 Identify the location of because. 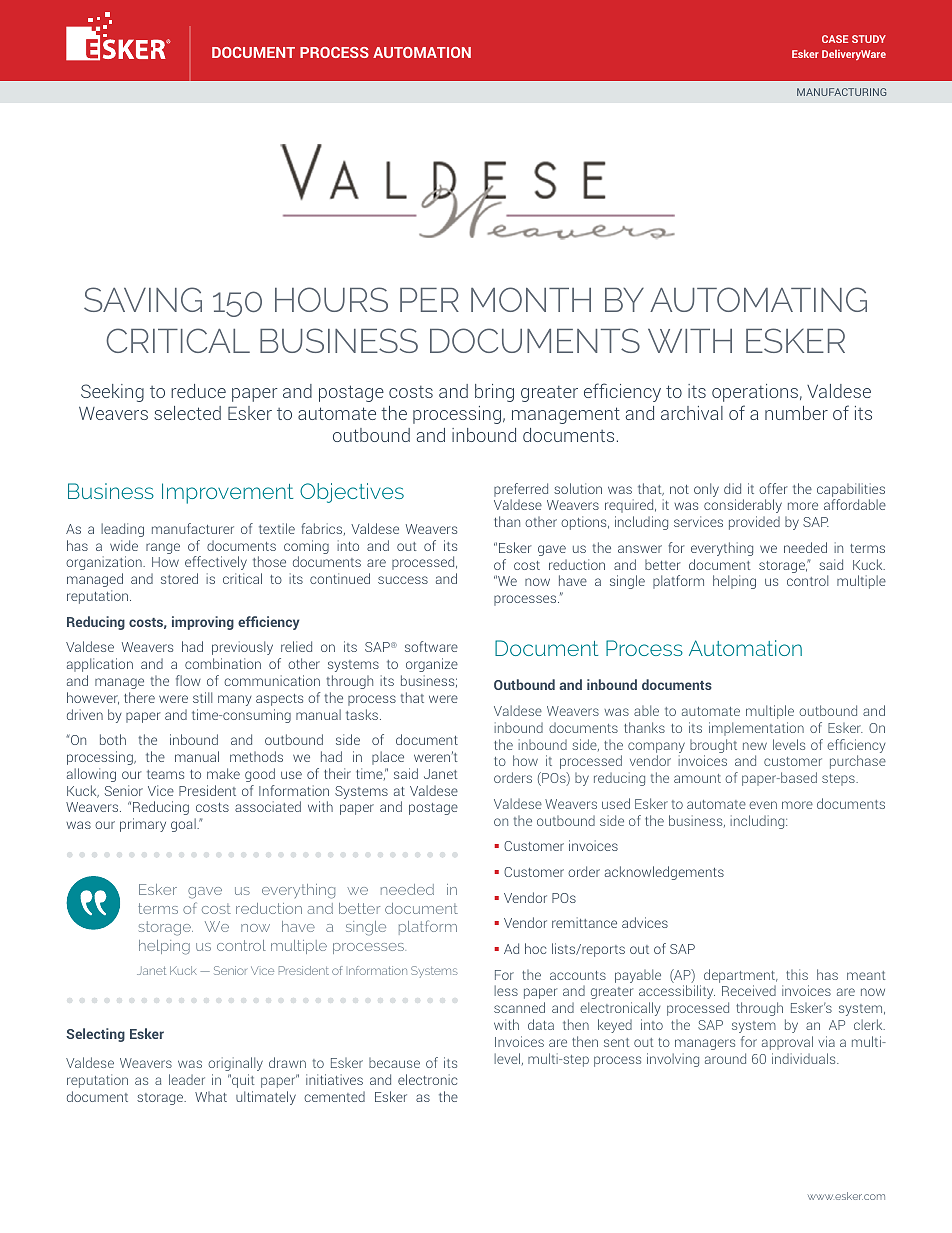
(394, 1063).
